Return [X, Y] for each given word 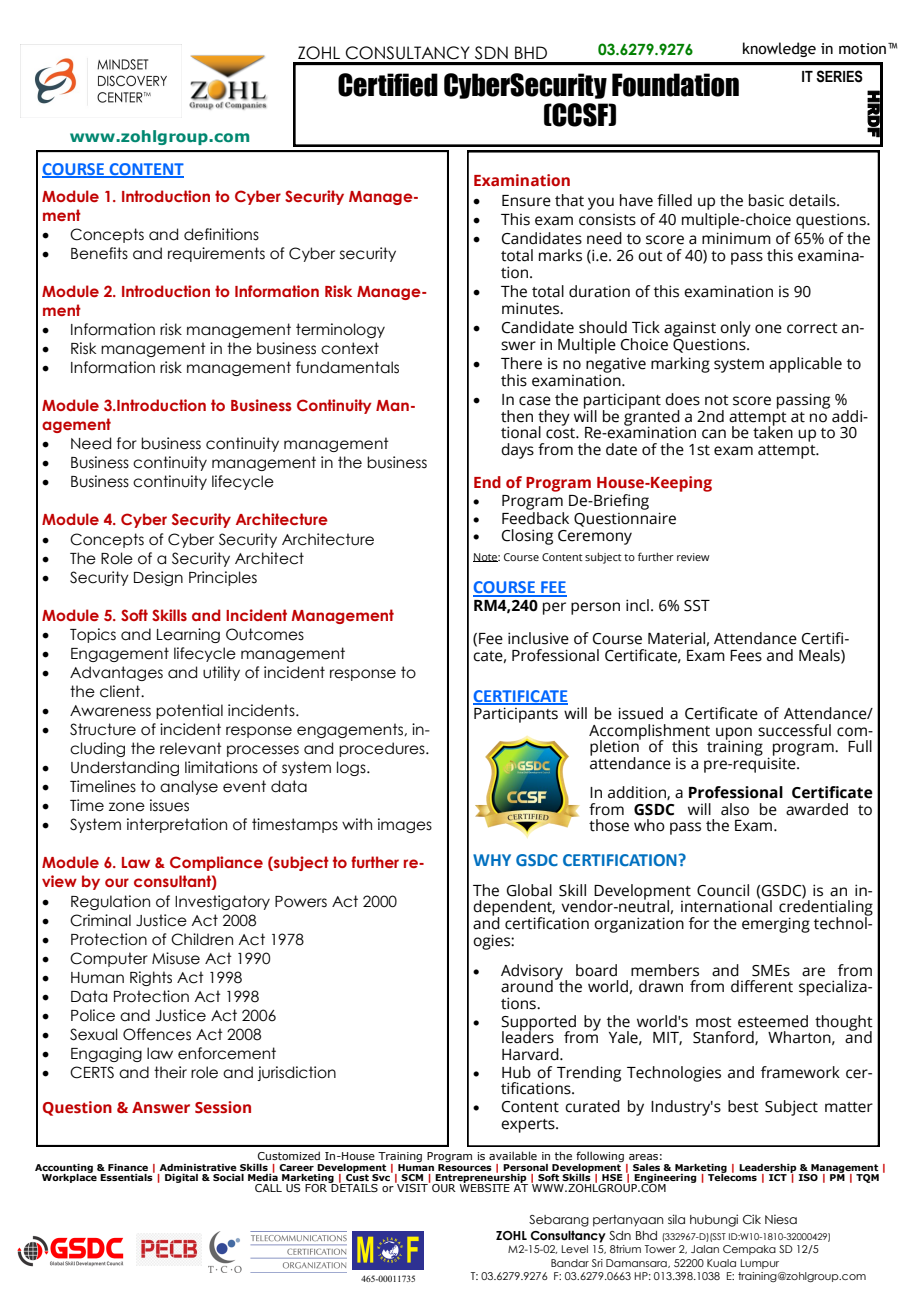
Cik [752, 1219]
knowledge [779, 49]
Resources [465, 1166]
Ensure [526, 201]
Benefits [99, 253]
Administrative [198, 1167]
